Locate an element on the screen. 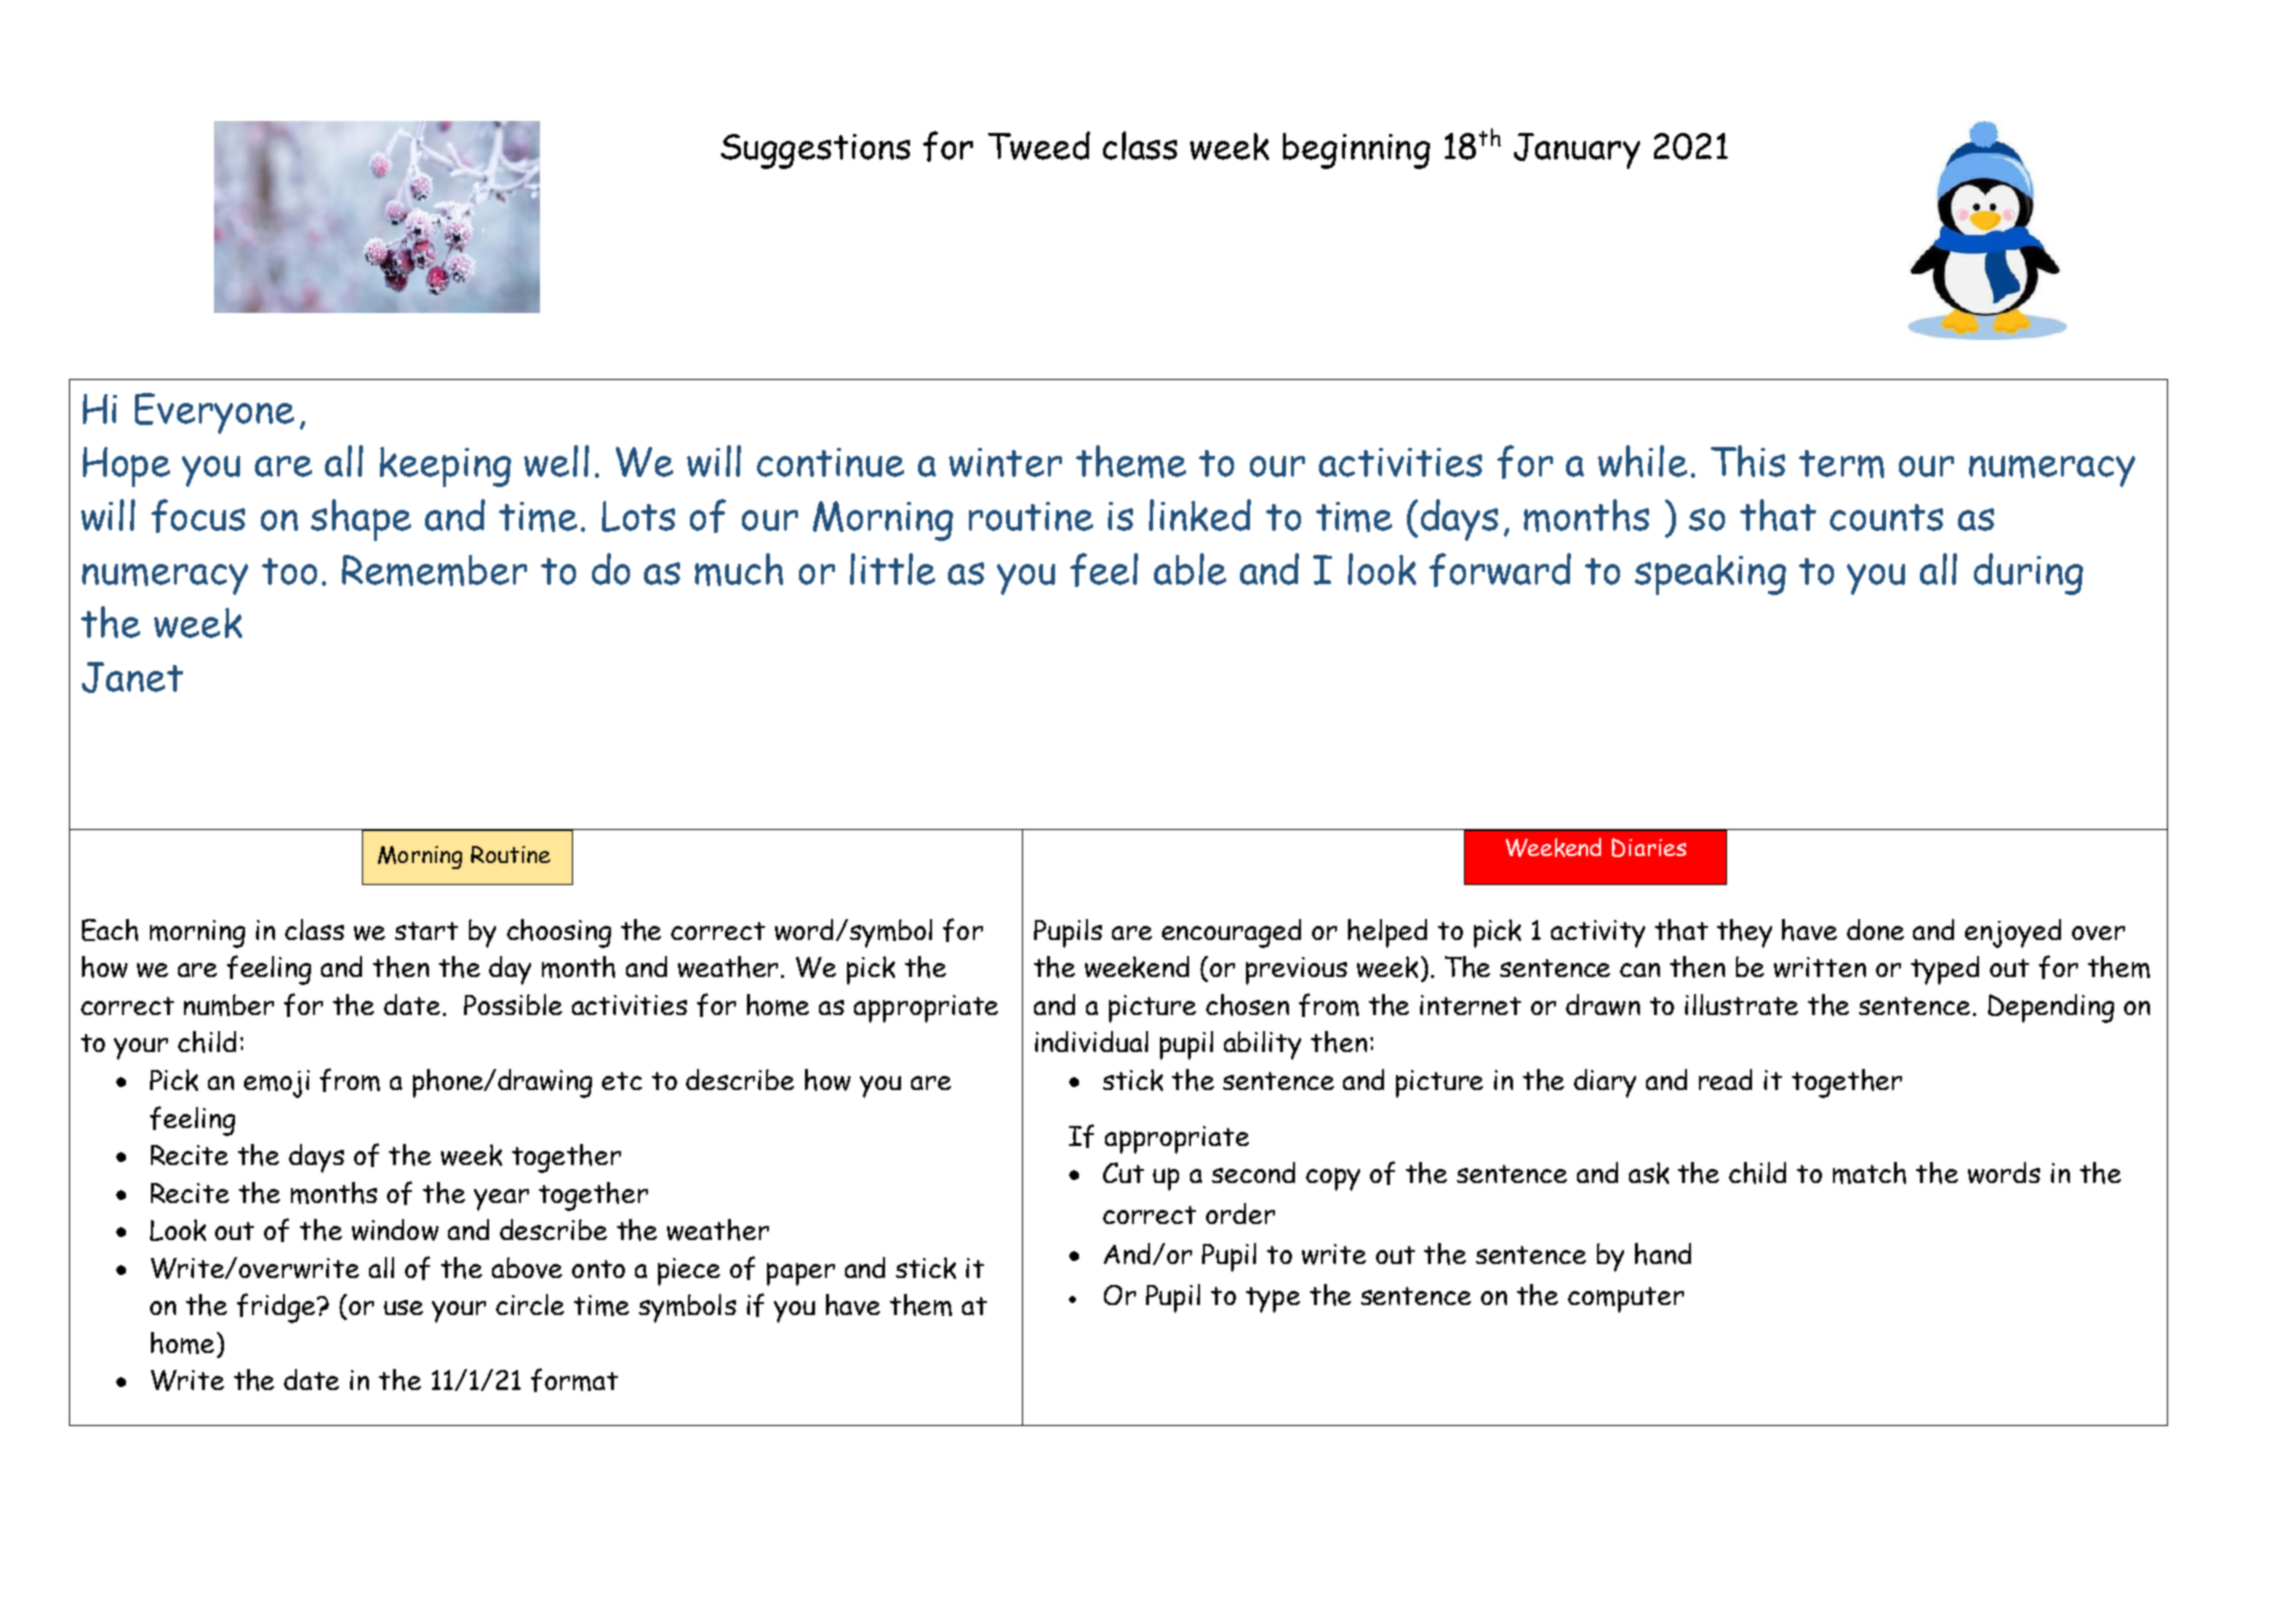 This screenshot has width=2288, height=1618. speaking is located at coordinates (1710, 575).
